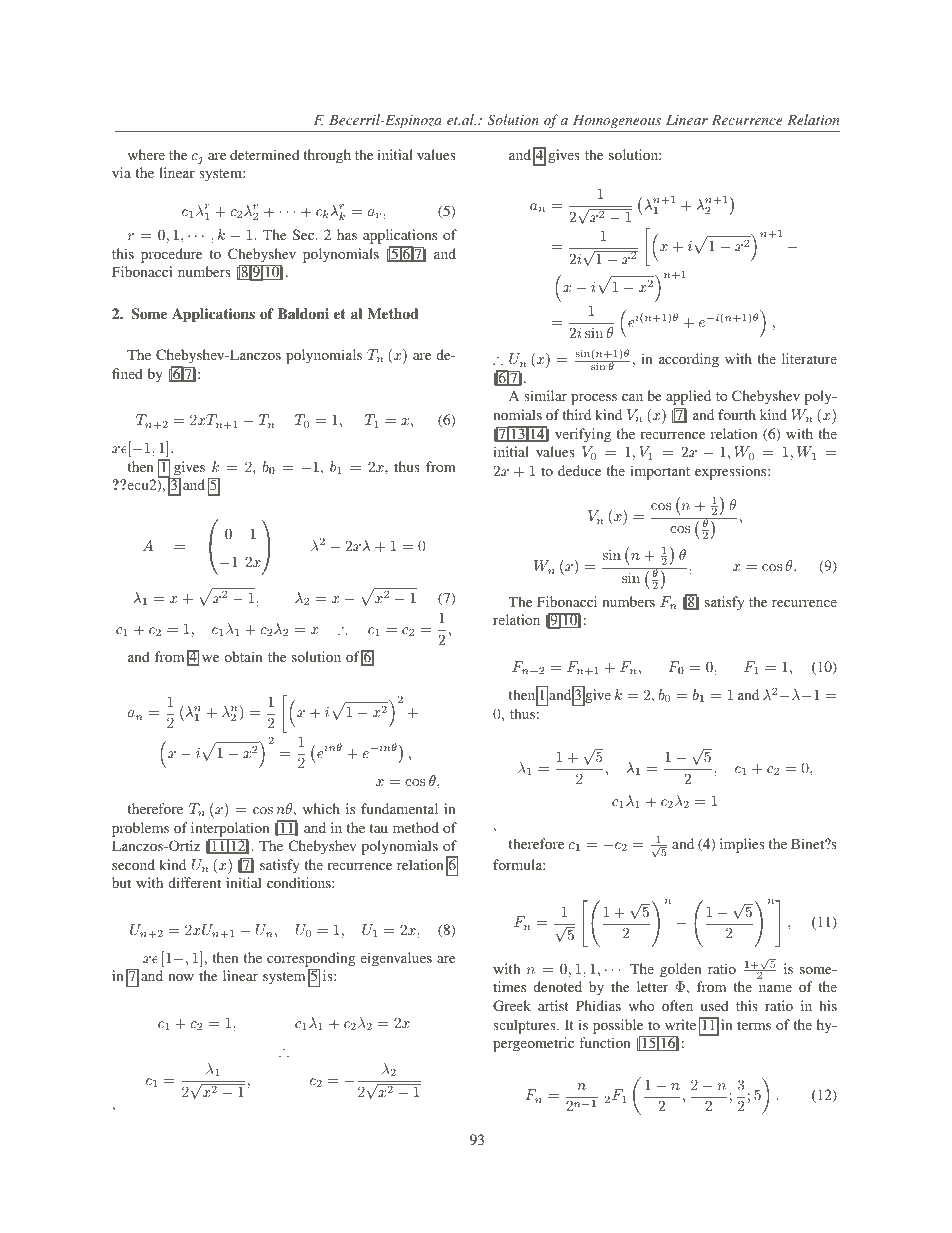 This image has height=1233, width=952. What do you see at coordinates (660, 472) in the image?
I see `important` at bounding box center [660, 472].
